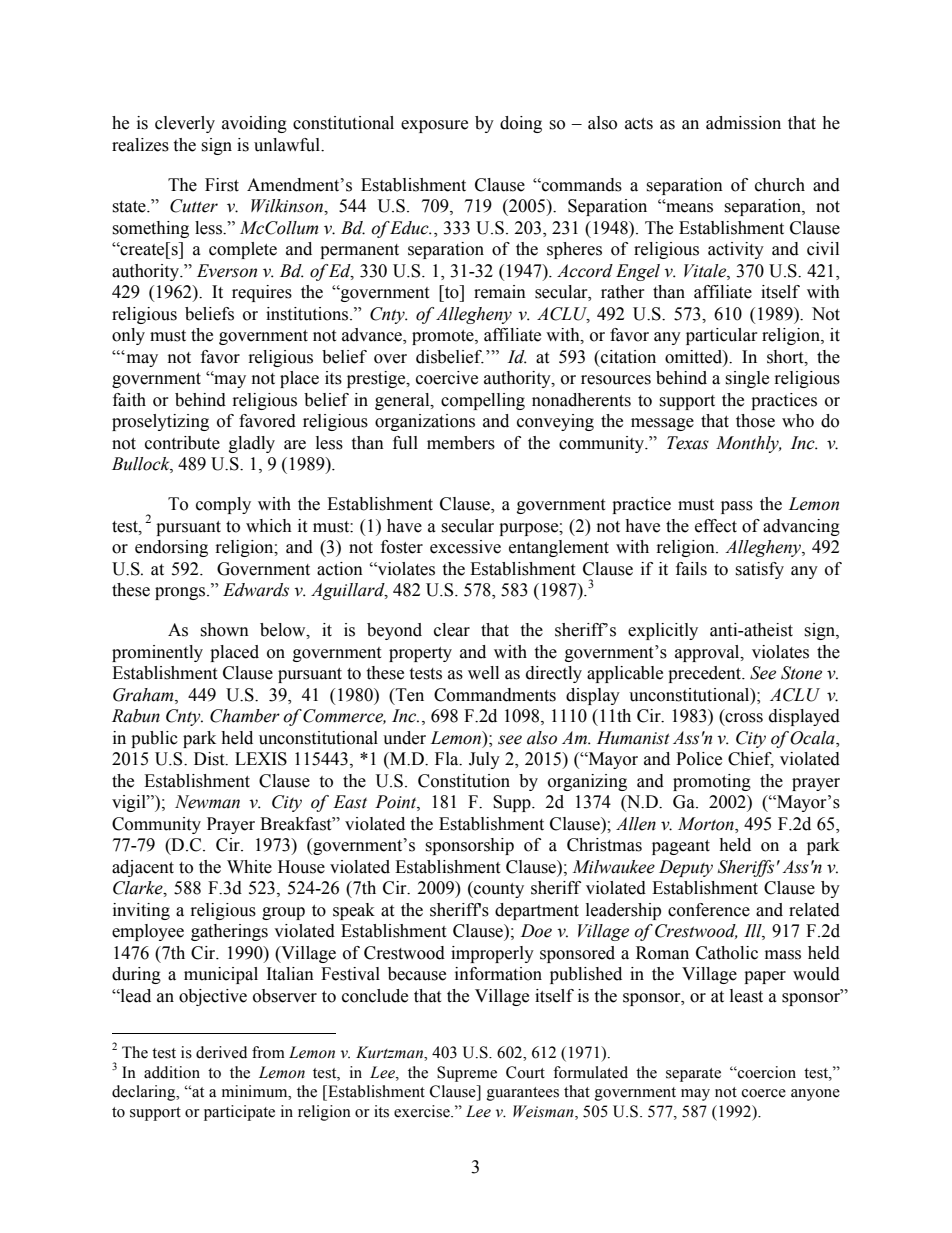  What do you see at coordinates (452, 630) in the image?
I see `clear` at bounding box center [452, 630].
